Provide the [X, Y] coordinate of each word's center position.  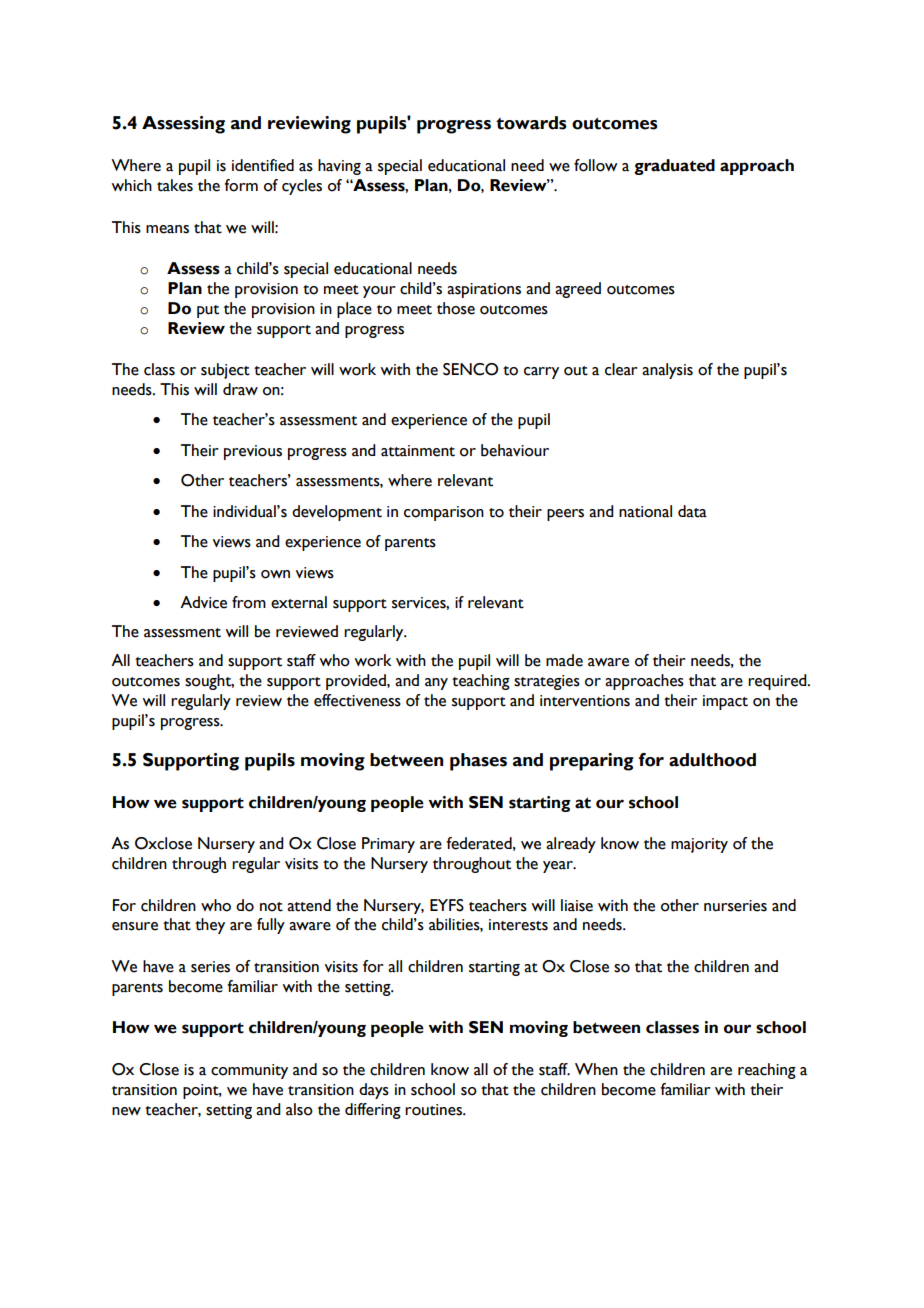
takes [175, 185]
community [249, 1071]
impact [725, 702]
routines [434, 1110]
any [436, 684]
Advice [203, 602]
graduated [674, 167]
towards [531, 123]
